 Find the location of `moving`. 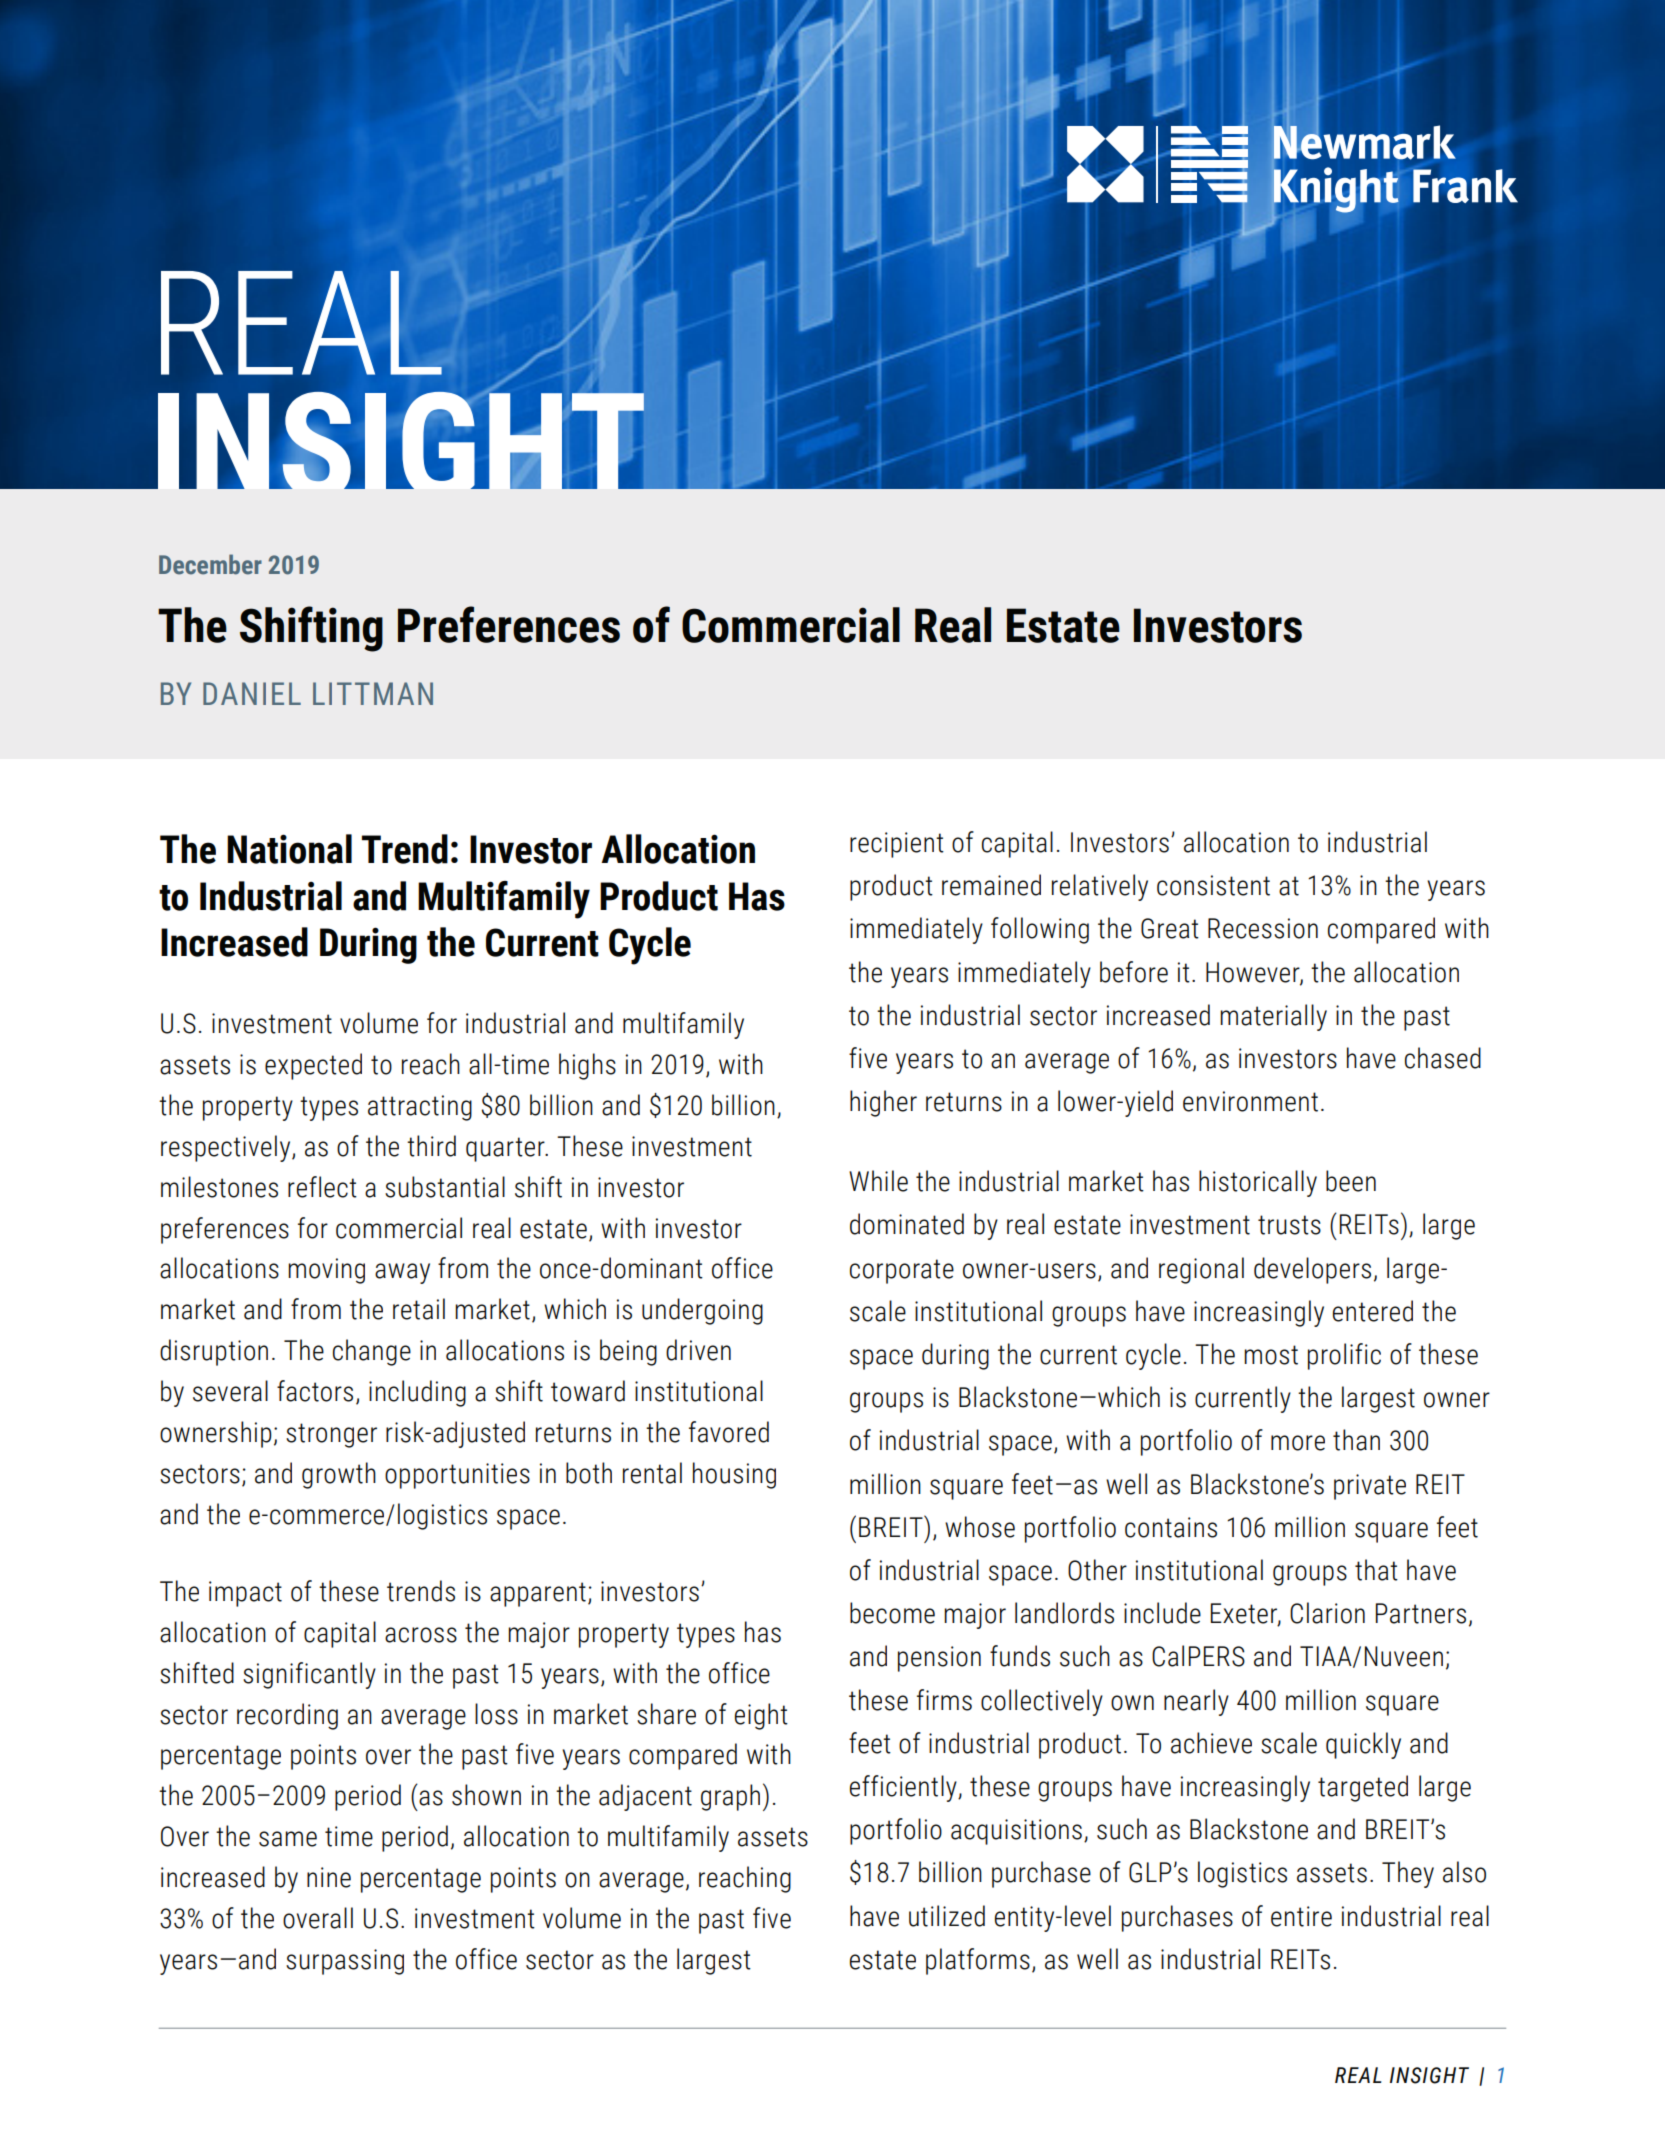

moving is located at coordinates (326, 1271).
